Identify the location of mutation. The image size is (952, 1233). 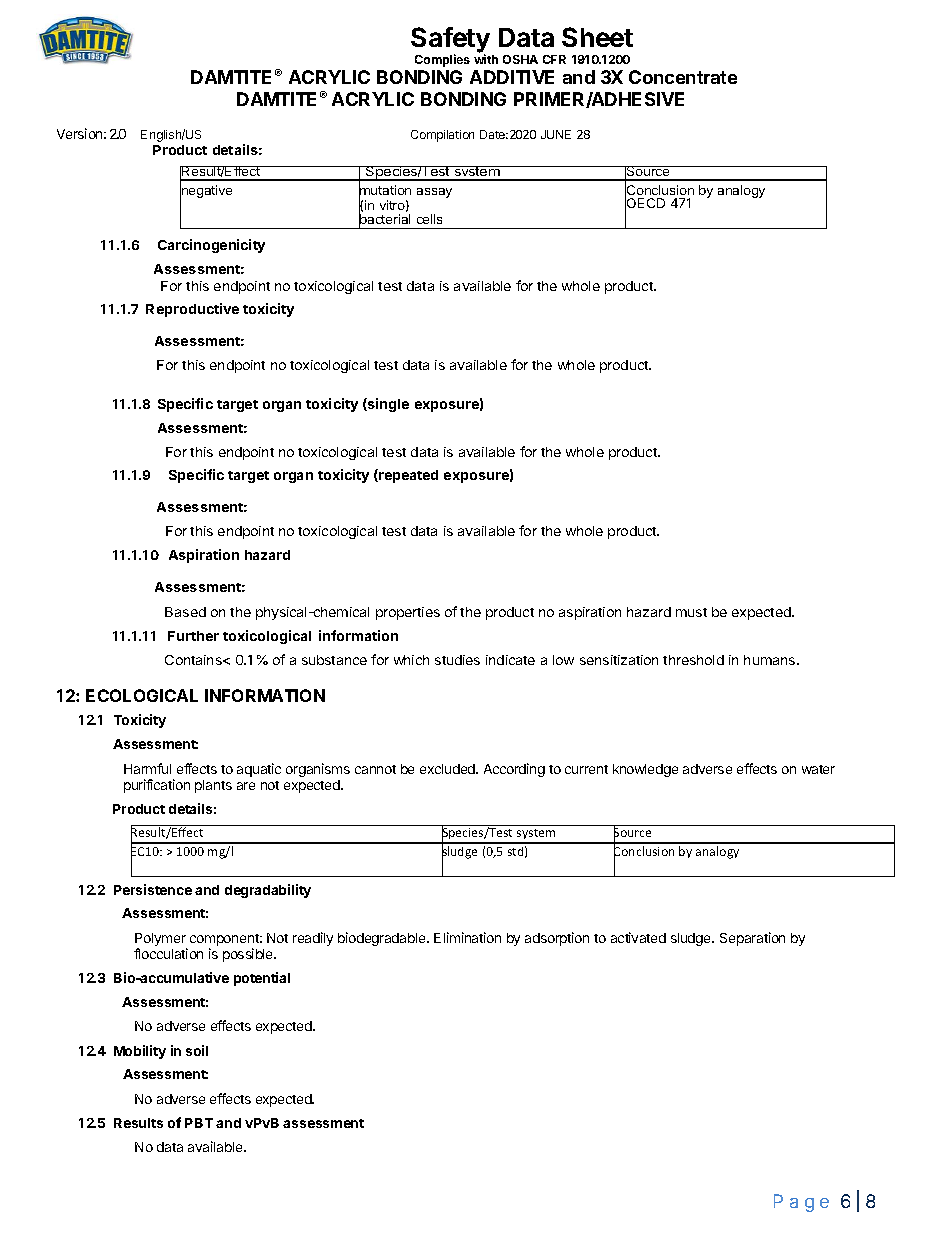
(385, 190).
